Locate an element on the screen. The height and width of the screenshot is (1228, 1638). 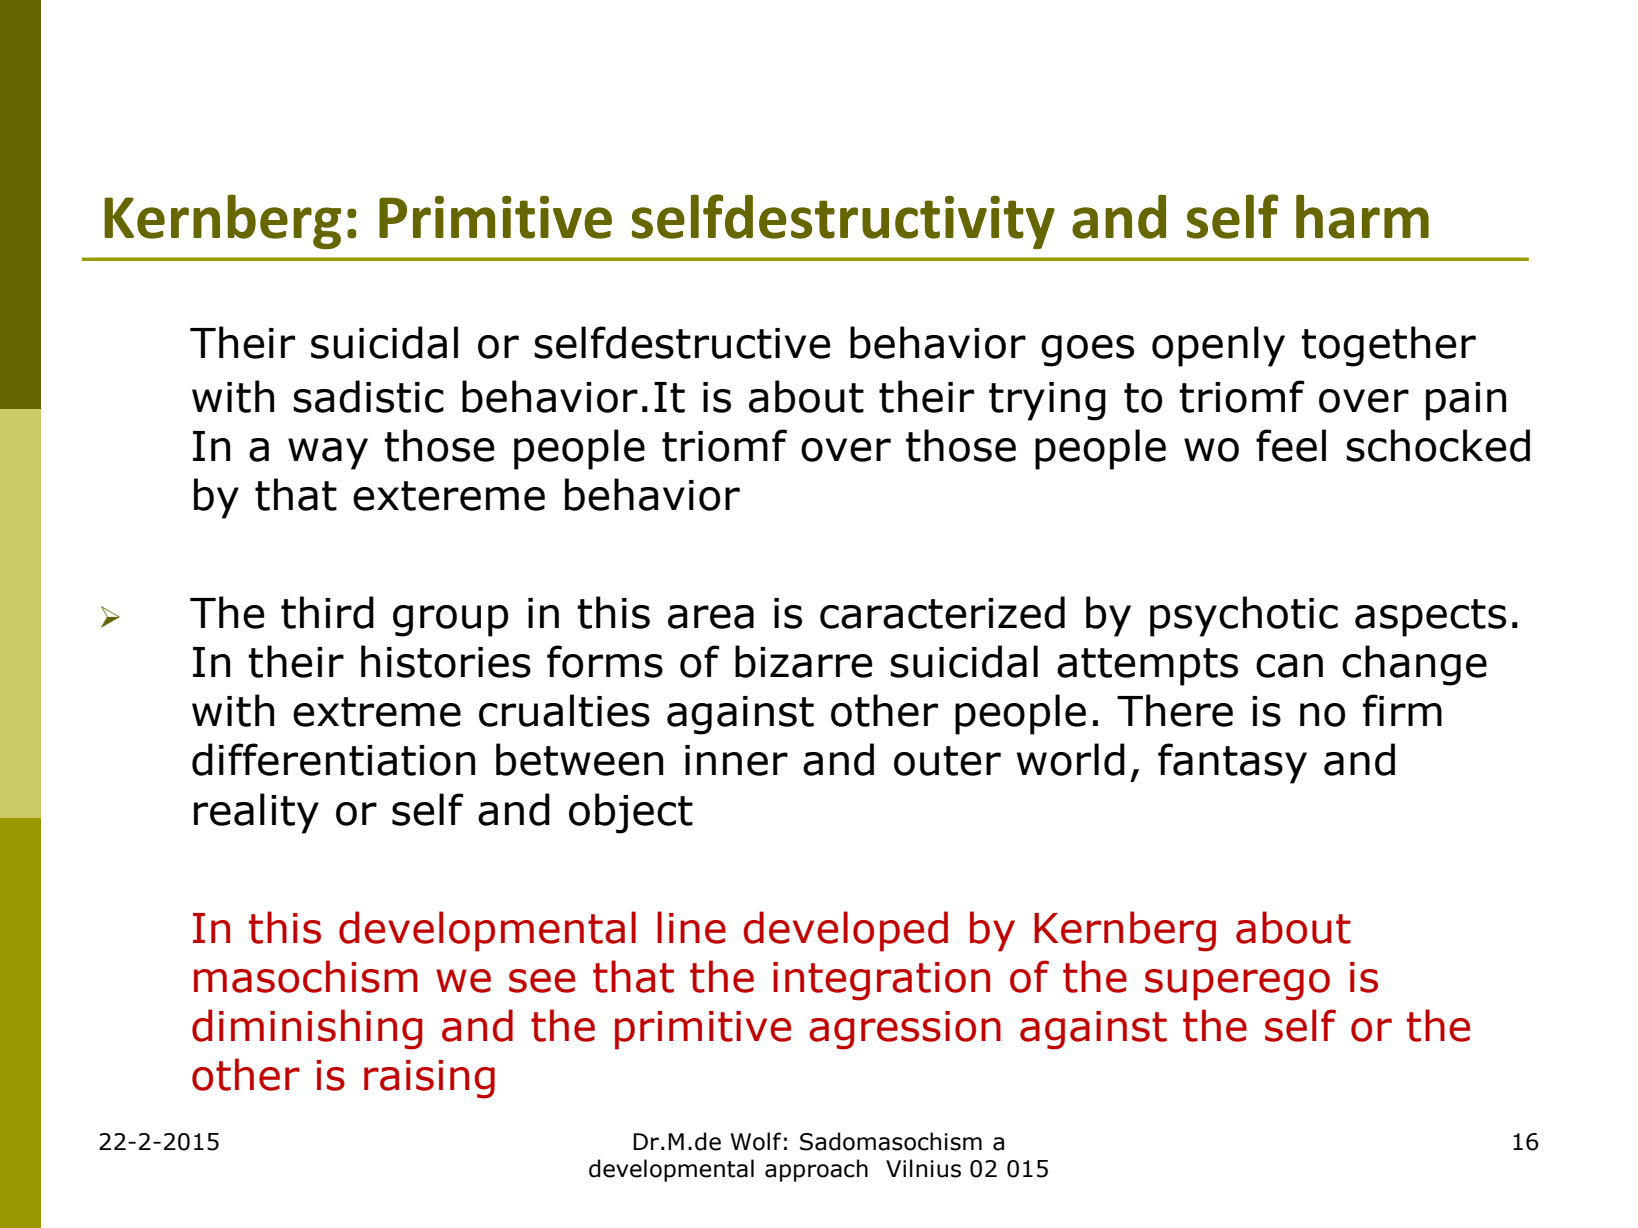
sadistic is located at coordinates (368, 396).
